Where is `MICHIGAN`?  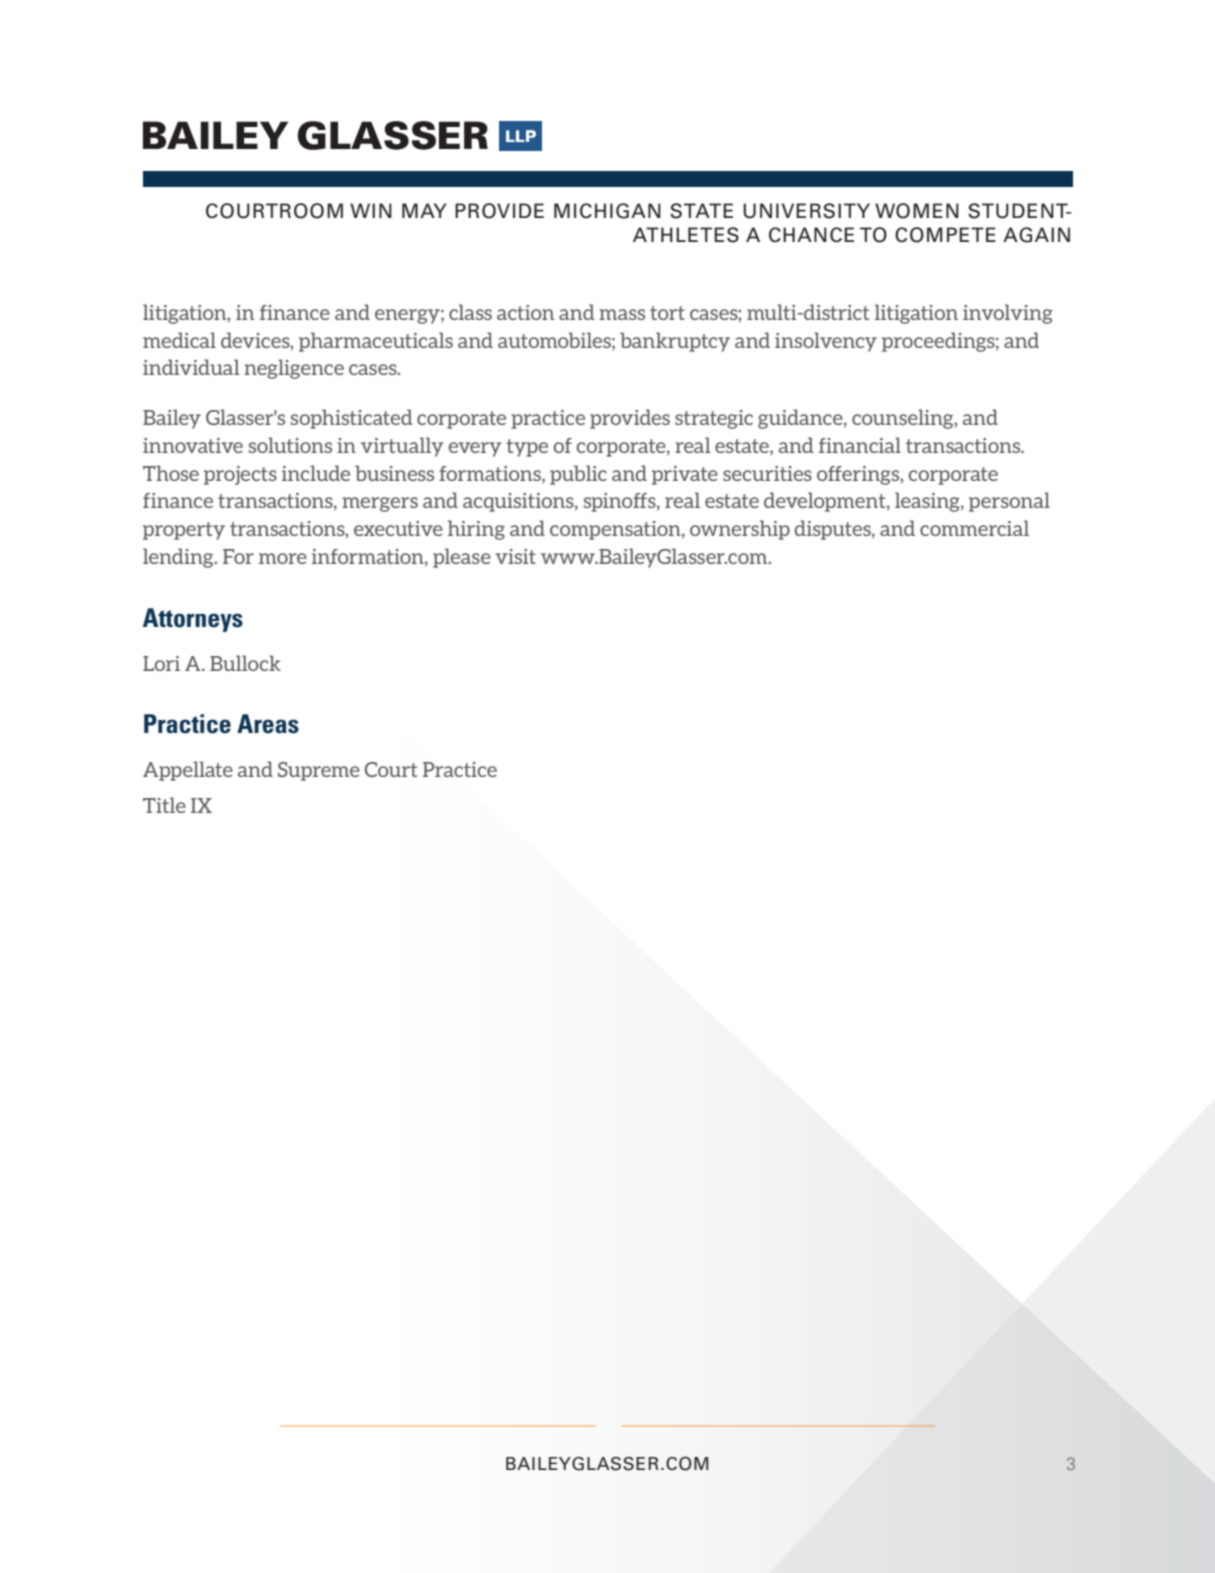 MICHIGAN is located at coordinates (607, 211).
